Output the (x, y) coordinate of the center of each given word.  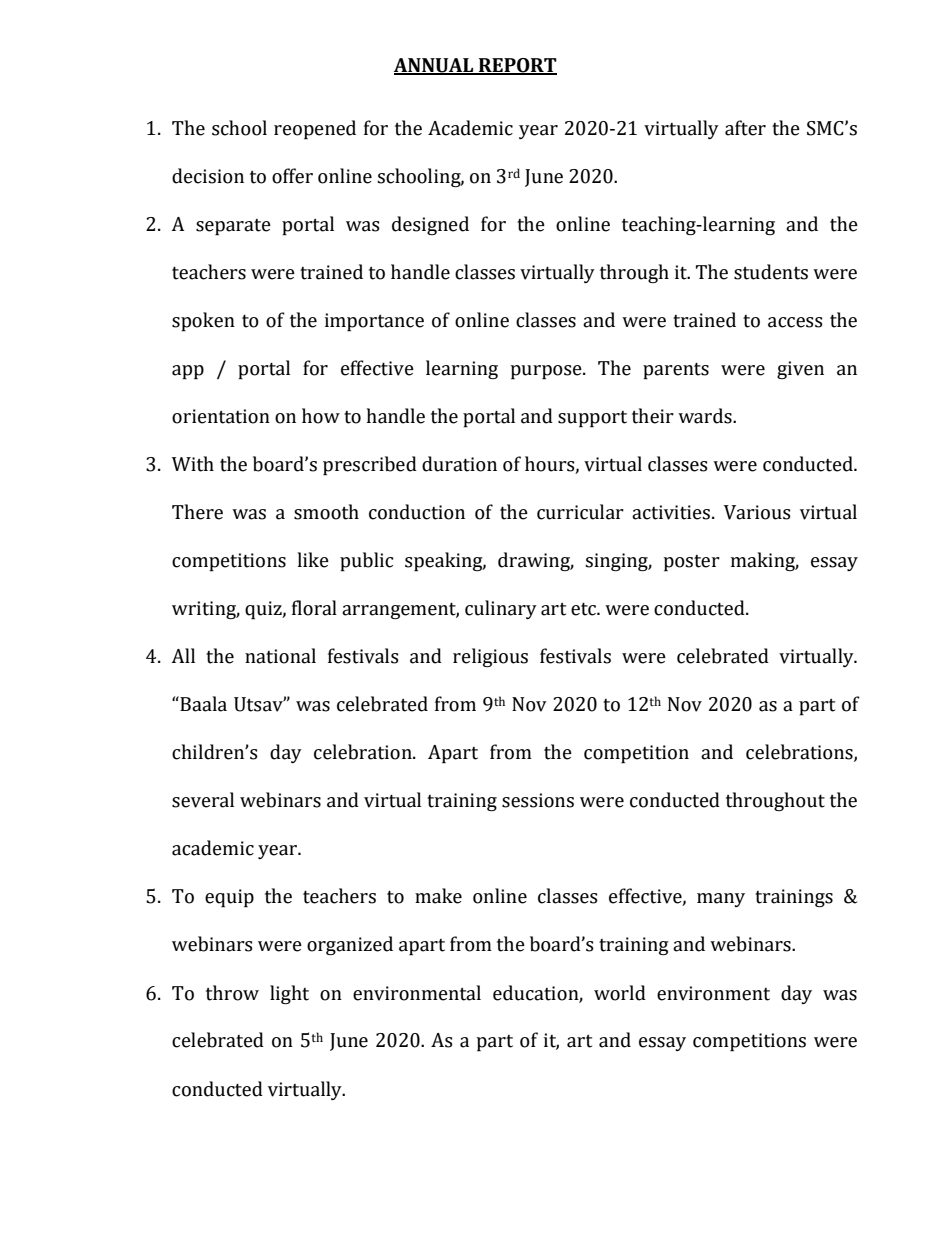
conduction (417, 512)
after (745, 128)
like (313, 560)
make (438, 896)
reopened (315, 130)
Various (757, 512)
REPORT (517, 66)
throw (232, 993)
